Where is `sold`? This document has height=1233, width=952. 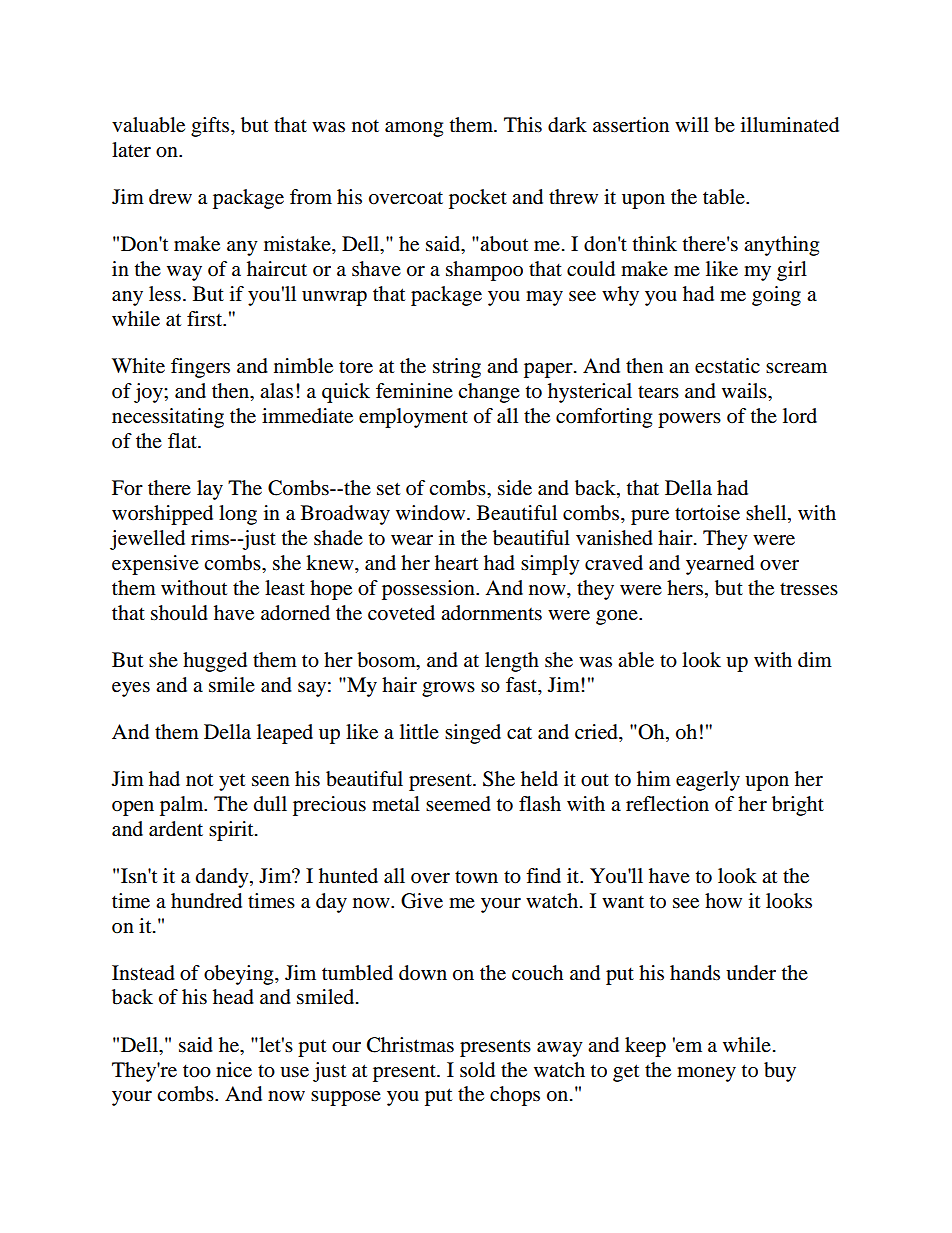
sold is located at coordinates (477, 1070).
